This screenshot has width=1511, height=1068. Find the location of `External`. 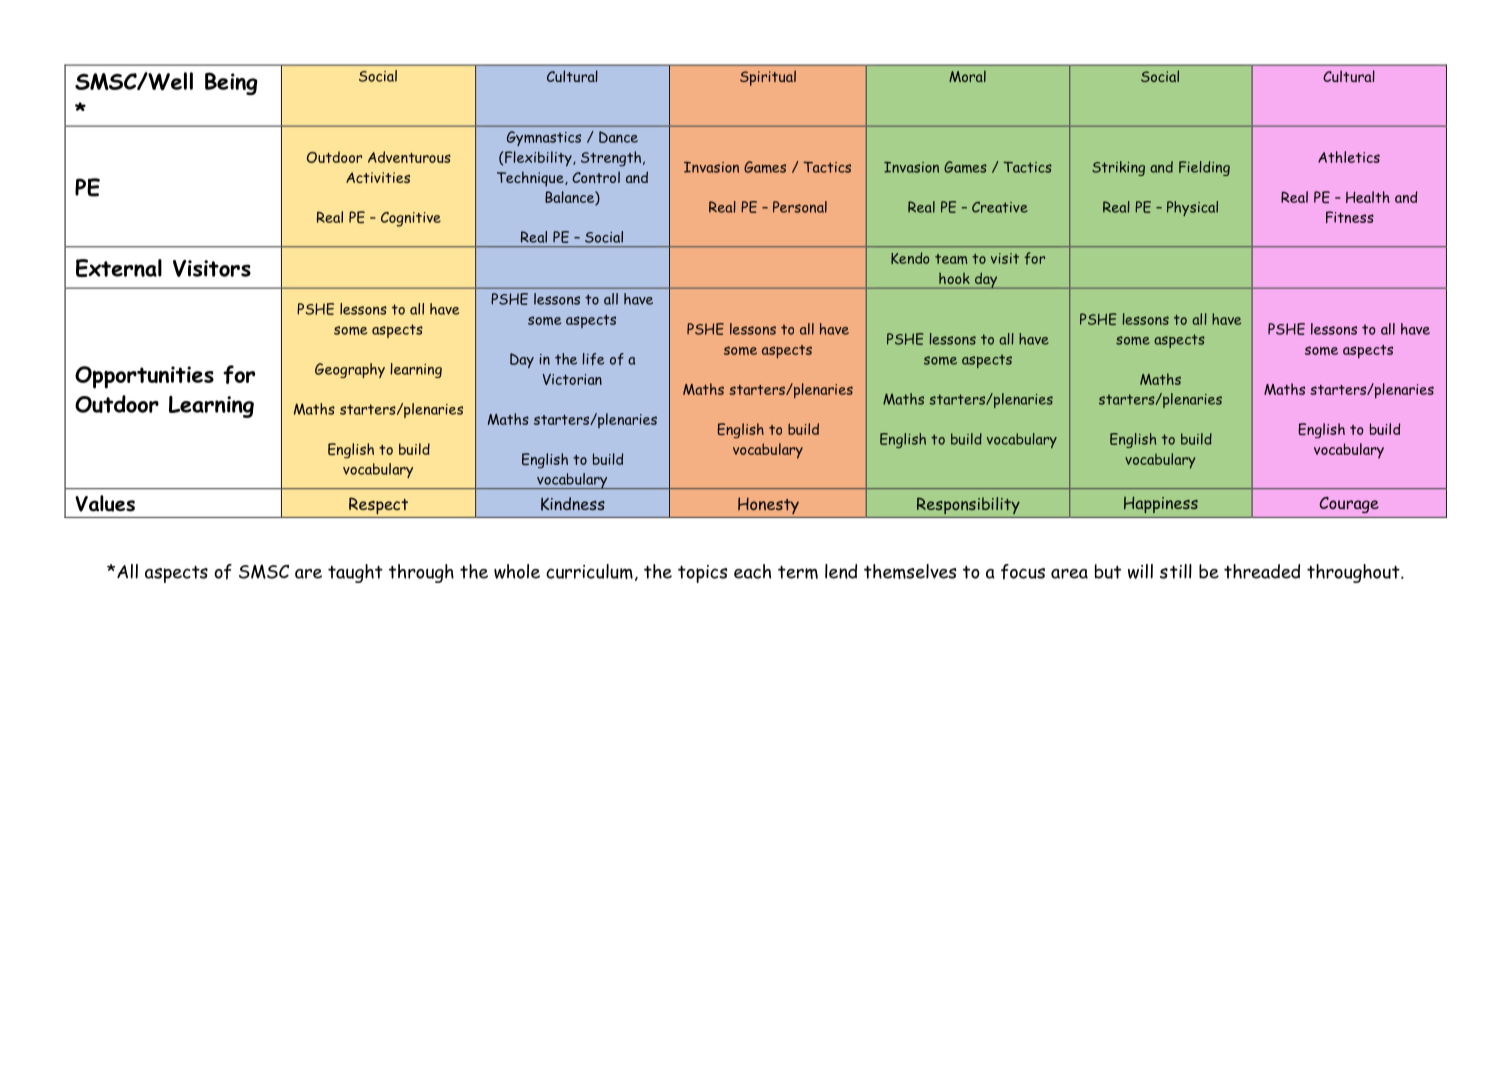

External is located at coordinates (119, 268).
